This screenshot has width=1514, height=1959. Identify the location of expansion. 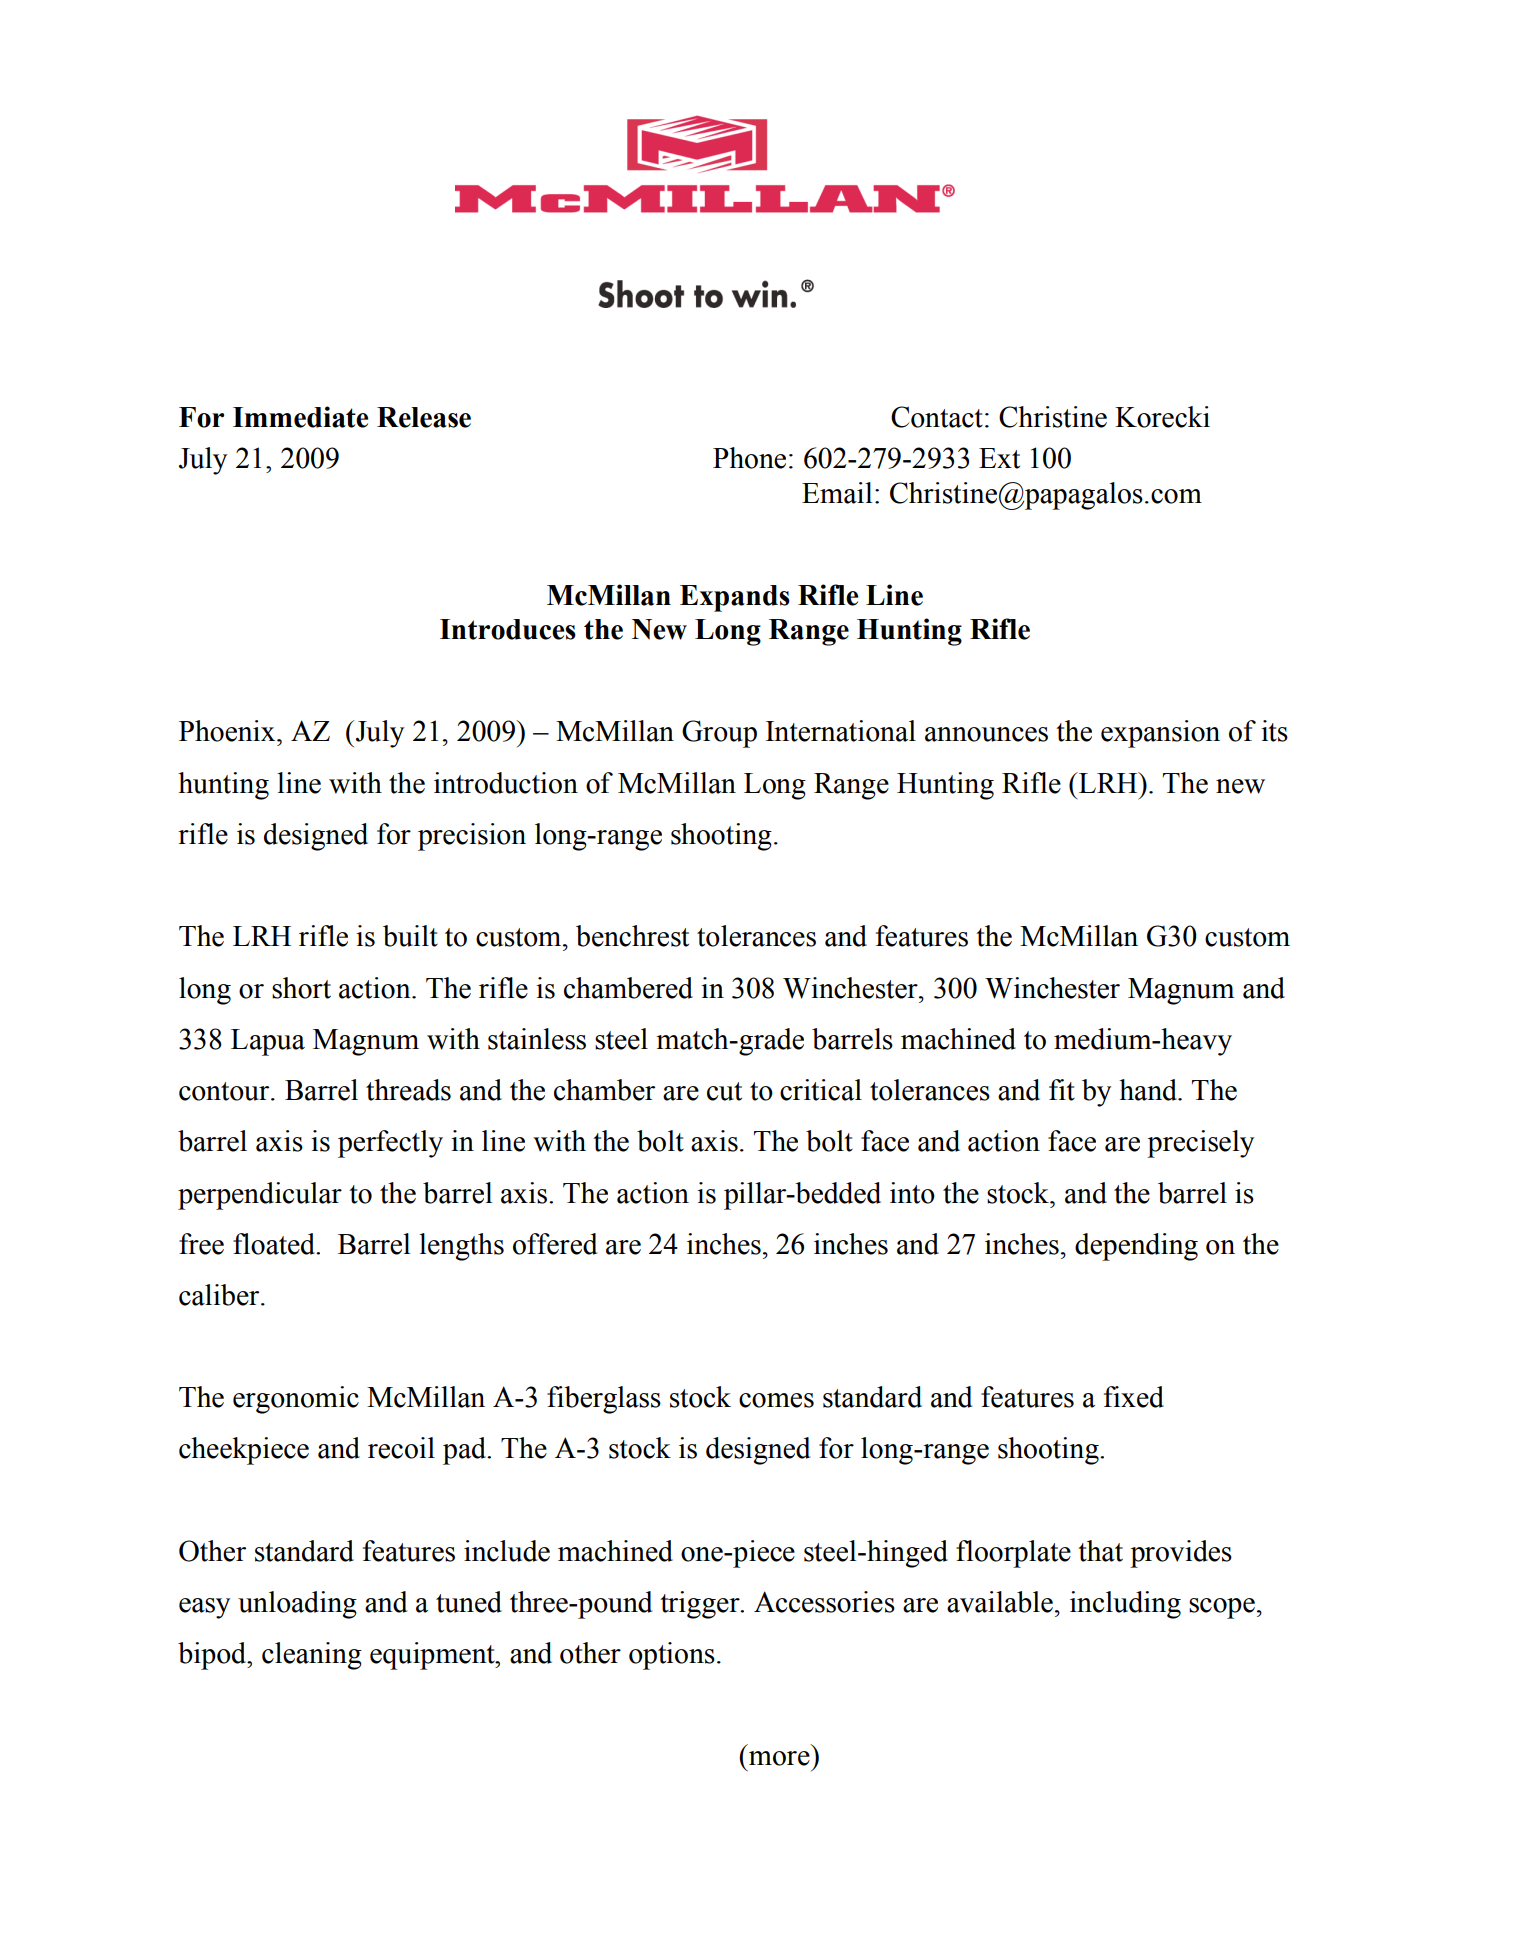
(1160, 734).
